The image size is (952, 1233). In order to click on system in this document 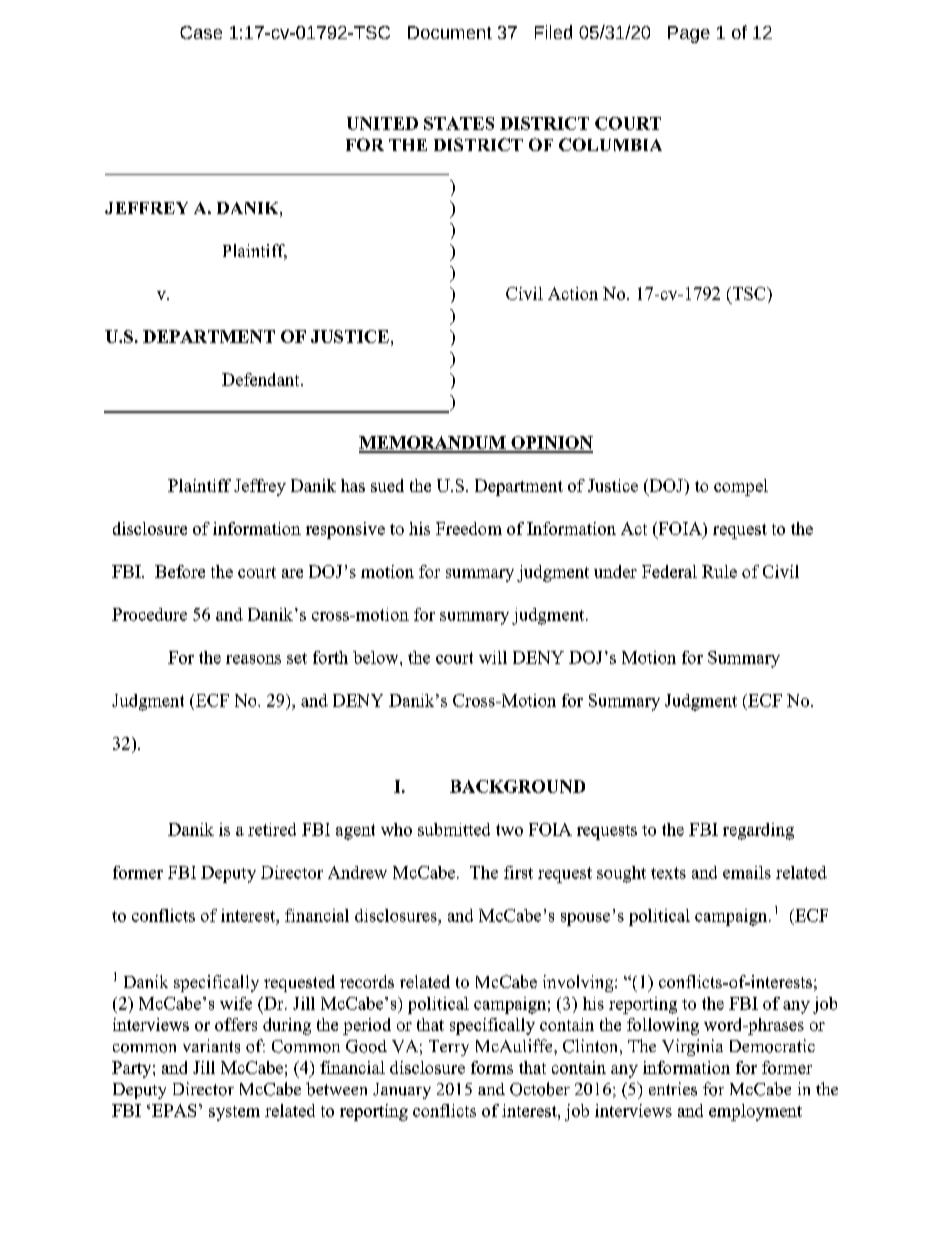, I will do `click(234, 1113)`.
